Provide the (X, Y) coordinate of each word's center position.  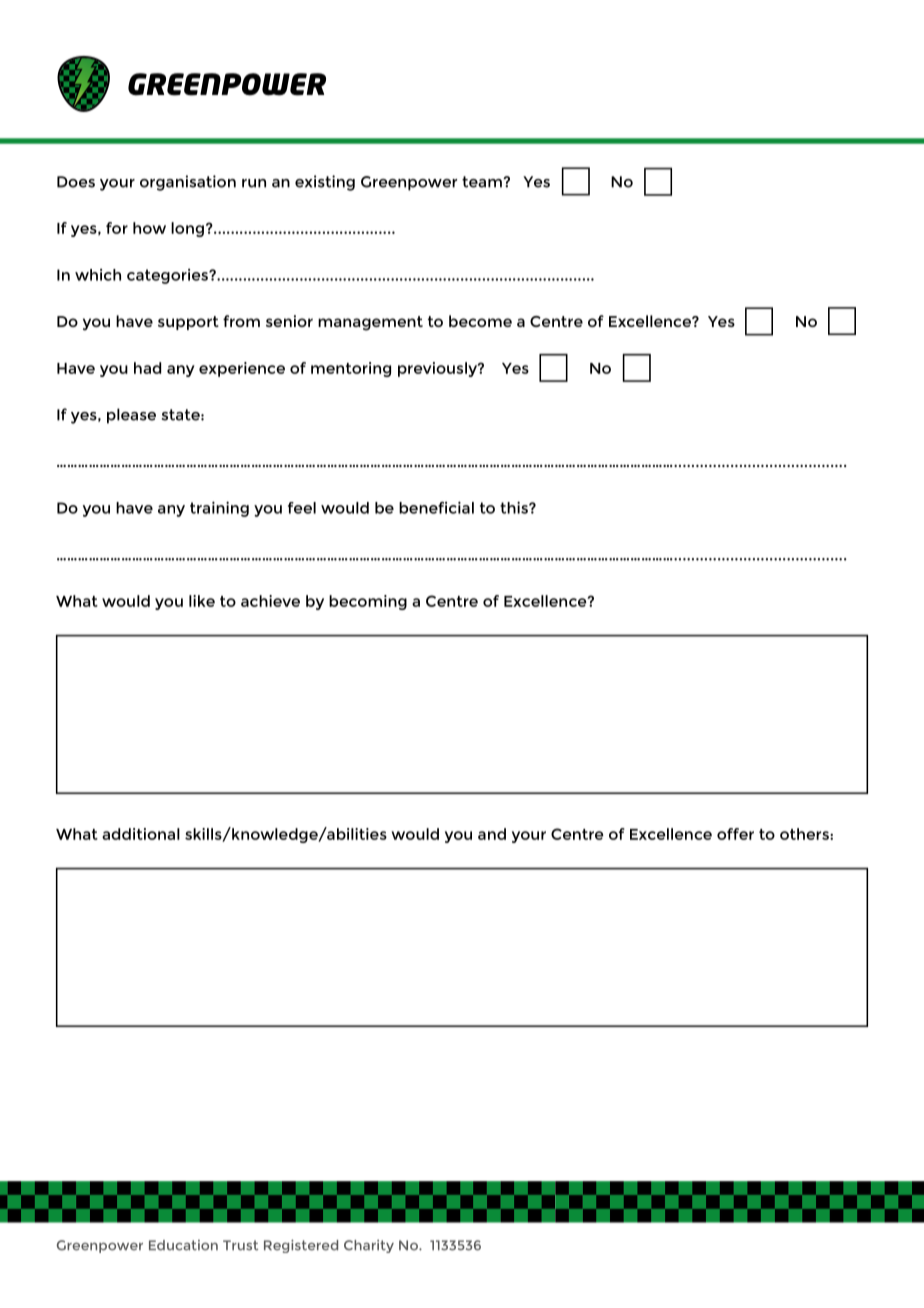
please (131, 416)
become (480, 321)
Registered (301, 1246)
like (202, 601)
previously (438, 369)
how (149, 228)
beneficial (436, 507)
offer (735, 834)
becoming (368, 602)
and (492, 834)
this (515, 507)
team (483, 182)
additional (141, 834)
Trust (240, 1245)
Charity (369, 1246)
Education (183, 1245)
